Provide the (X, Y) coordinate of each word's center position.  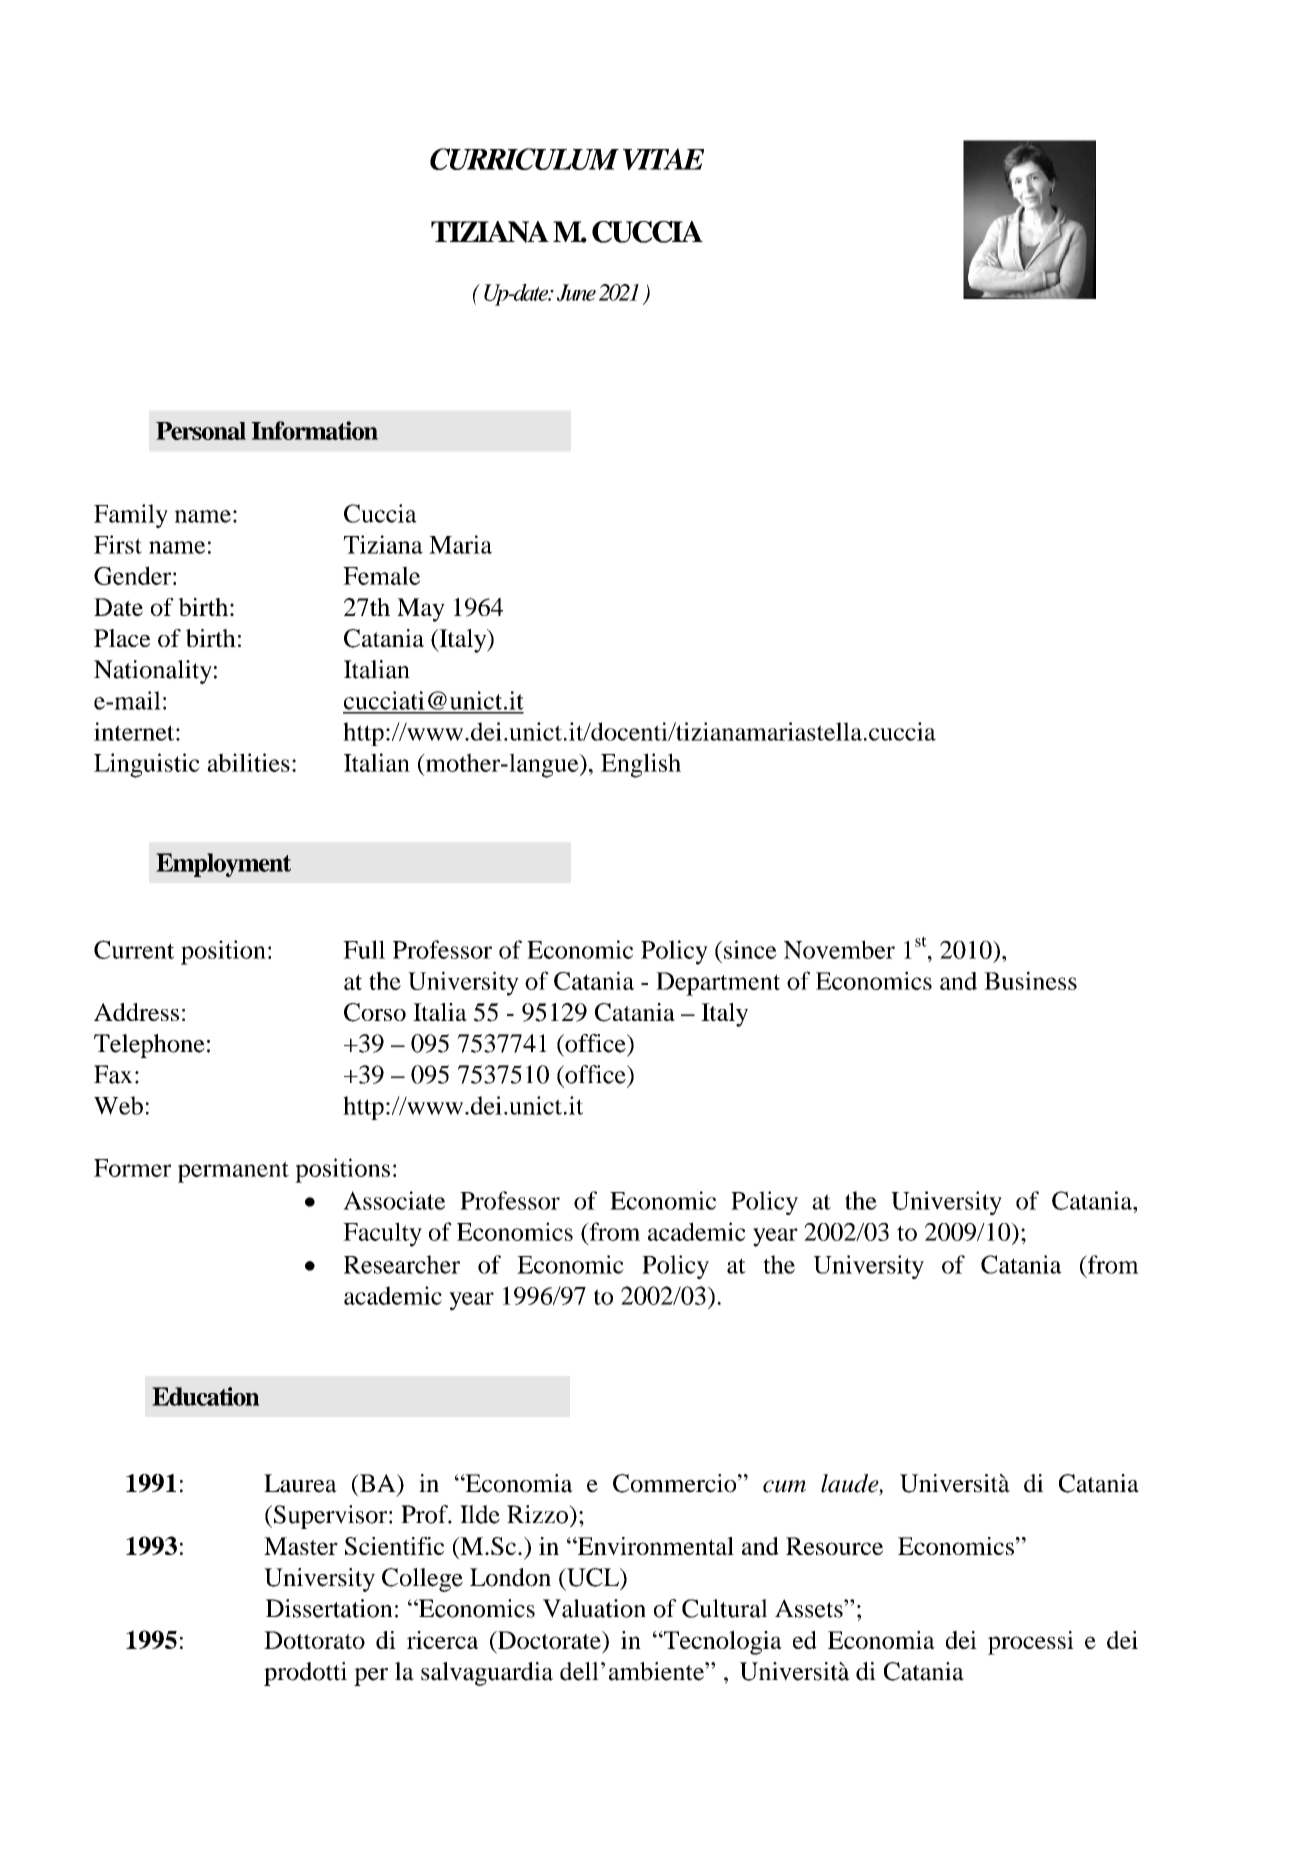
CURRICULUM (524, 159)
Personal (201, 431)
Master (301, 1546)
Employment (223, 865)
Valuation (594, 1608)
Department (718, 984)
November (839, 949)
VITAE (663, 159)
